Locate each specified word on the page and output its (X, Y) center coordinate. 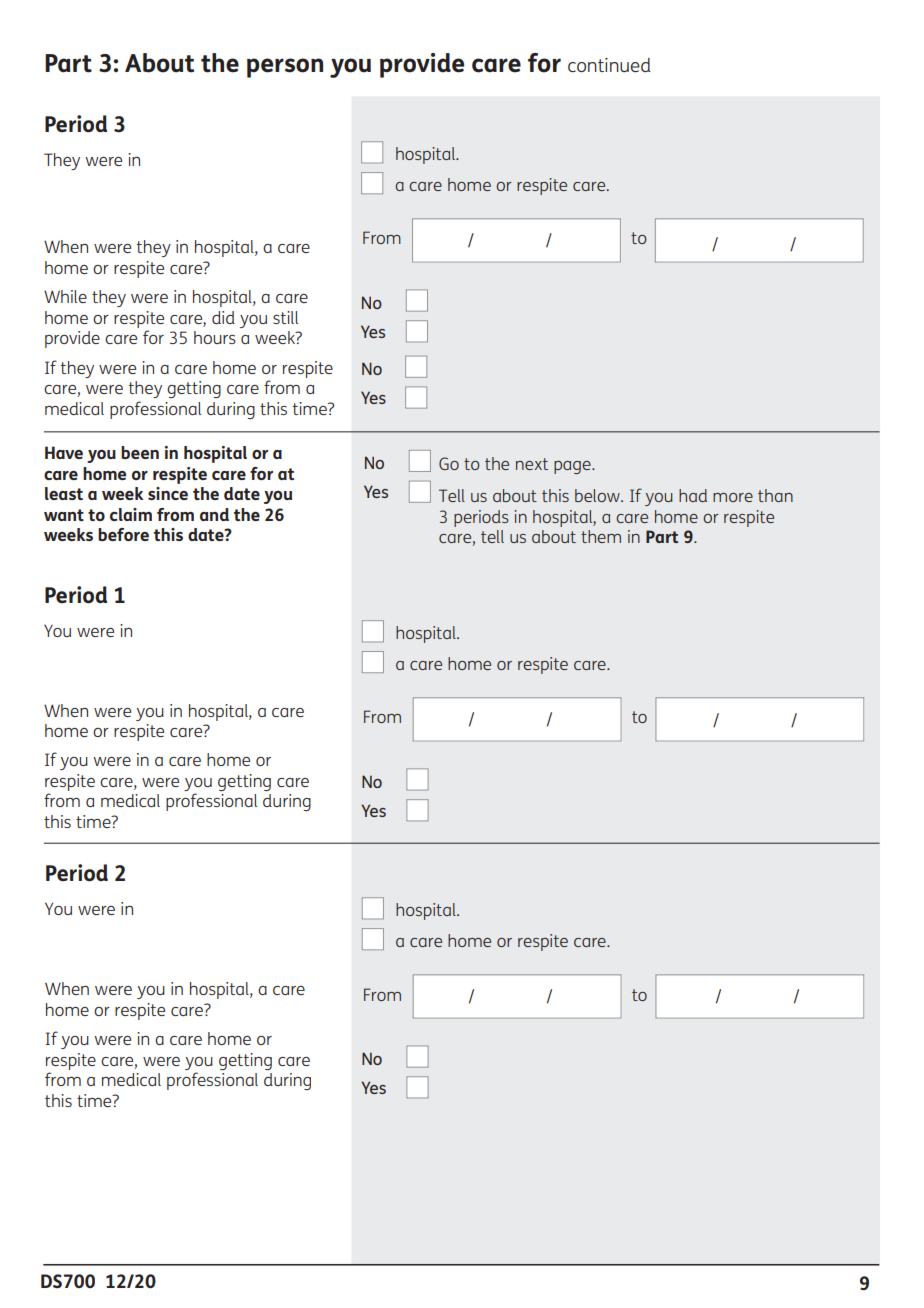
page (573, 467)
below (598, 495)
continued (609, 65)
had (693, 495)
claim (131, 514)
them (601, 536)
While (65, 296)
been (140, 452)
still (285, 317)
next (532, 464)
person (285, 68)
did (223, 317)
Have (64, 452)
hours (215, 337)
